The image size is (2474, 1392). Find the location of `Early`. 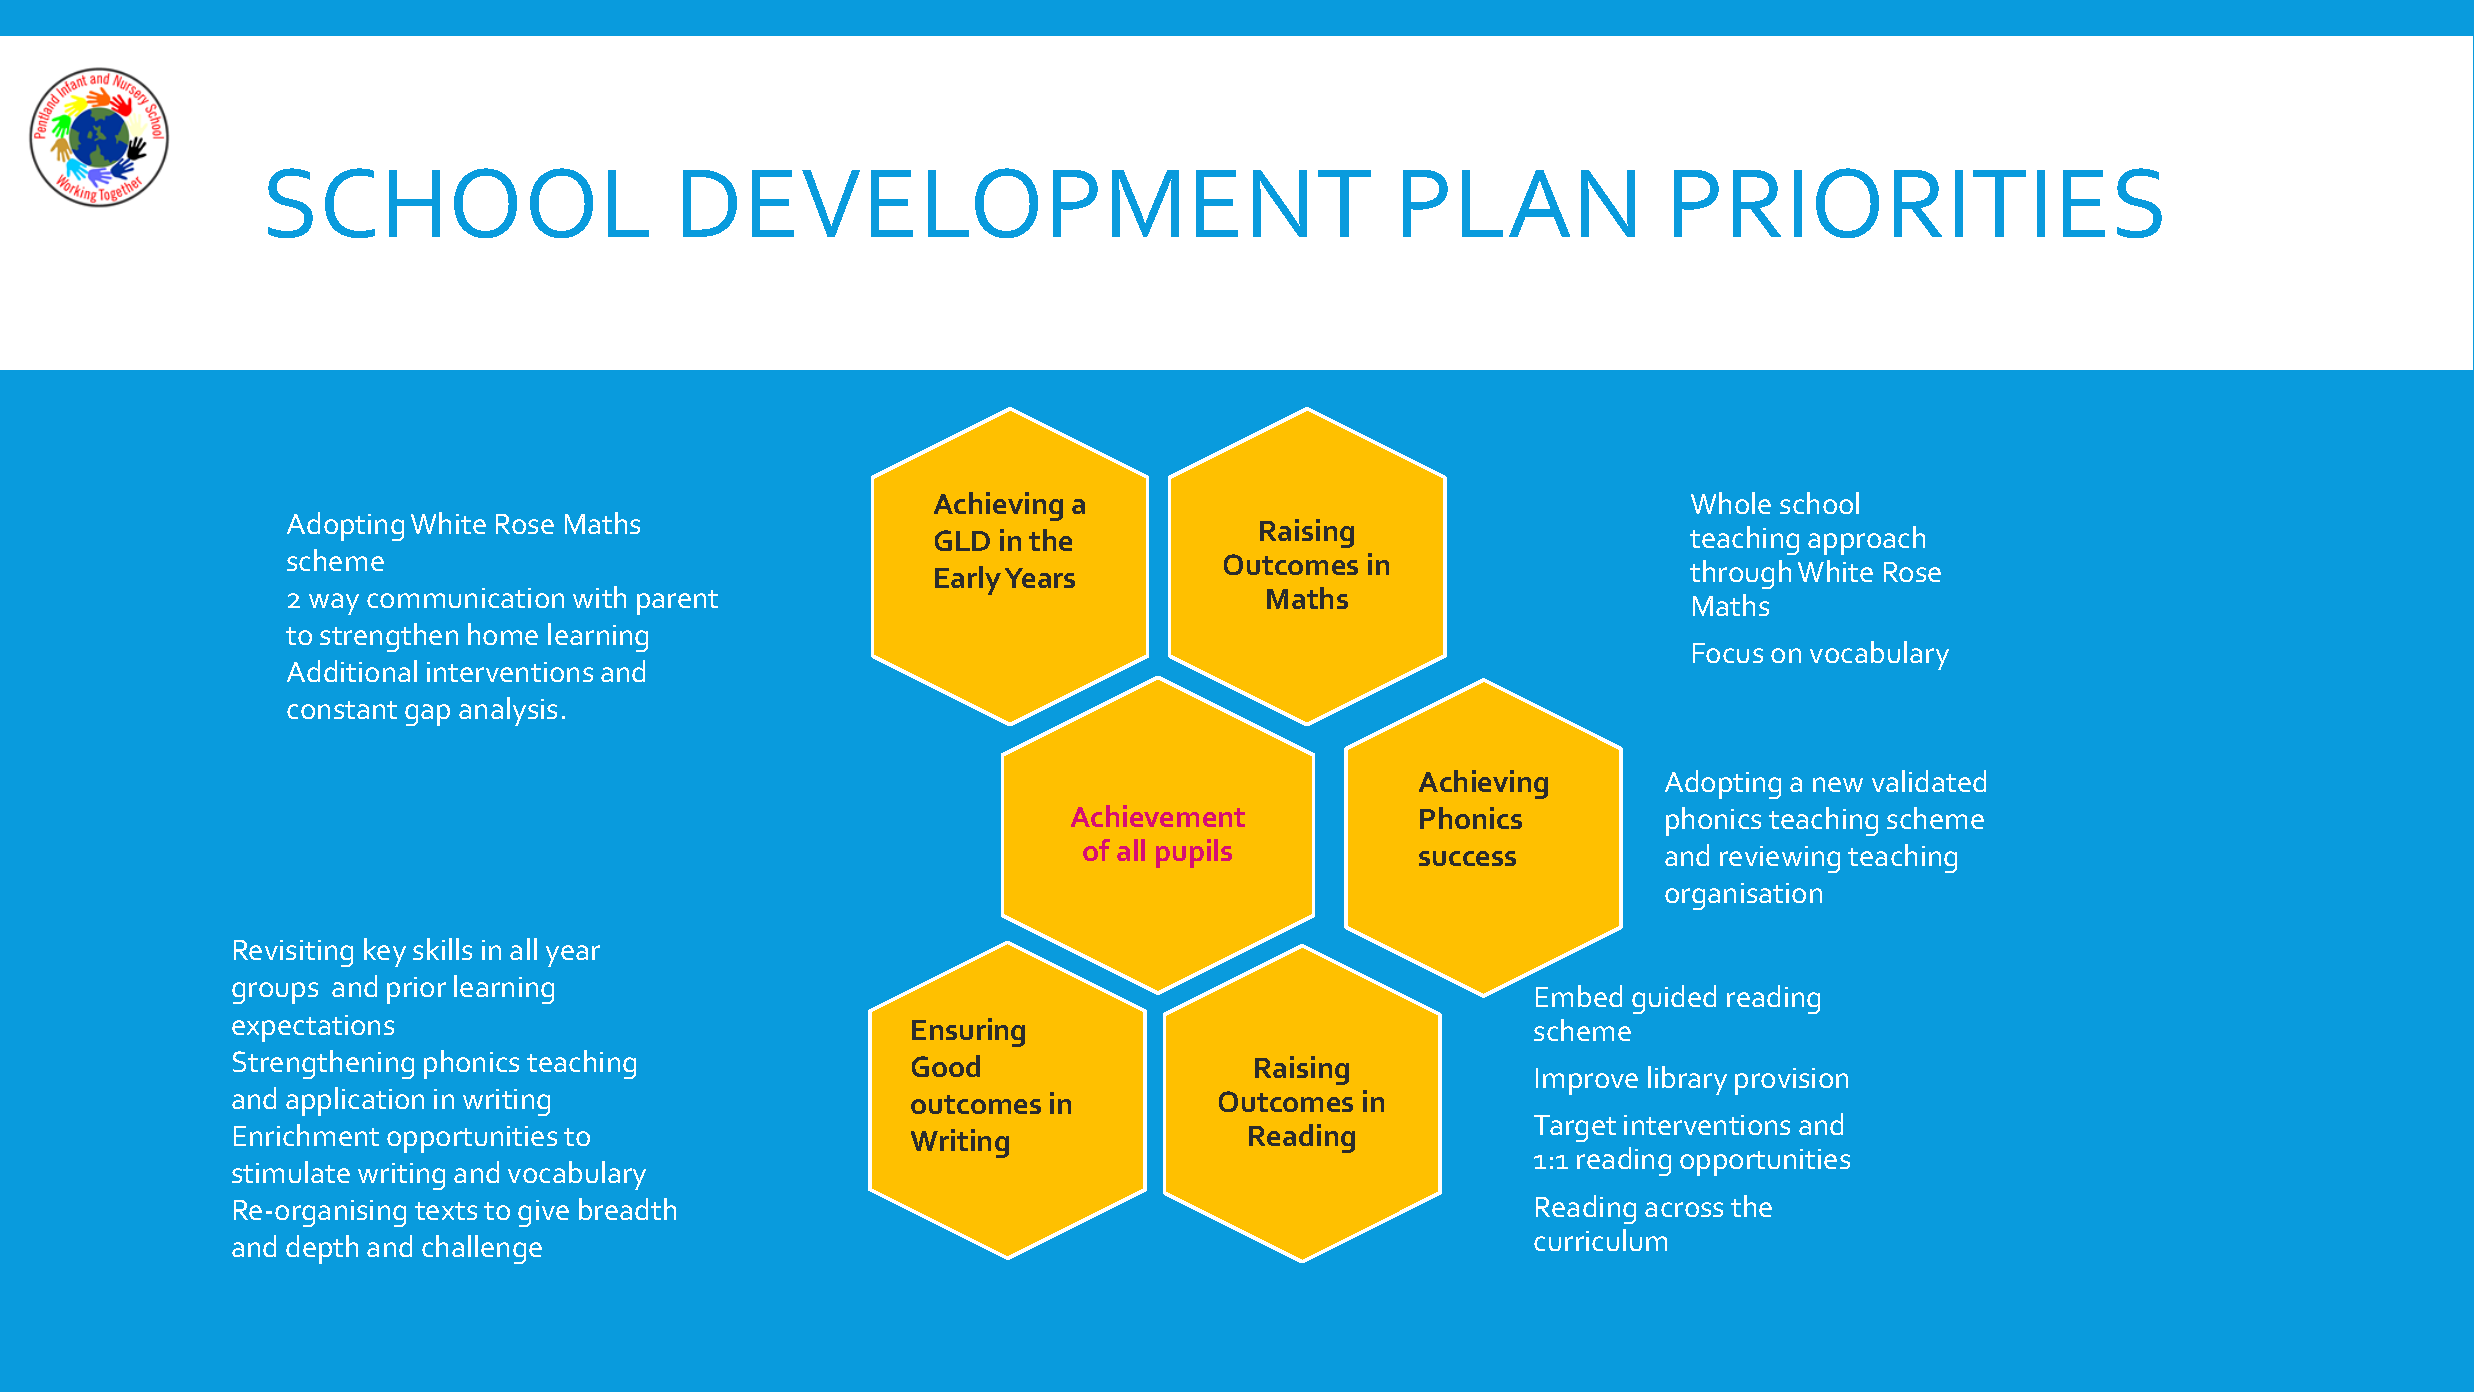

Early is located at coordinates (968, 580).
